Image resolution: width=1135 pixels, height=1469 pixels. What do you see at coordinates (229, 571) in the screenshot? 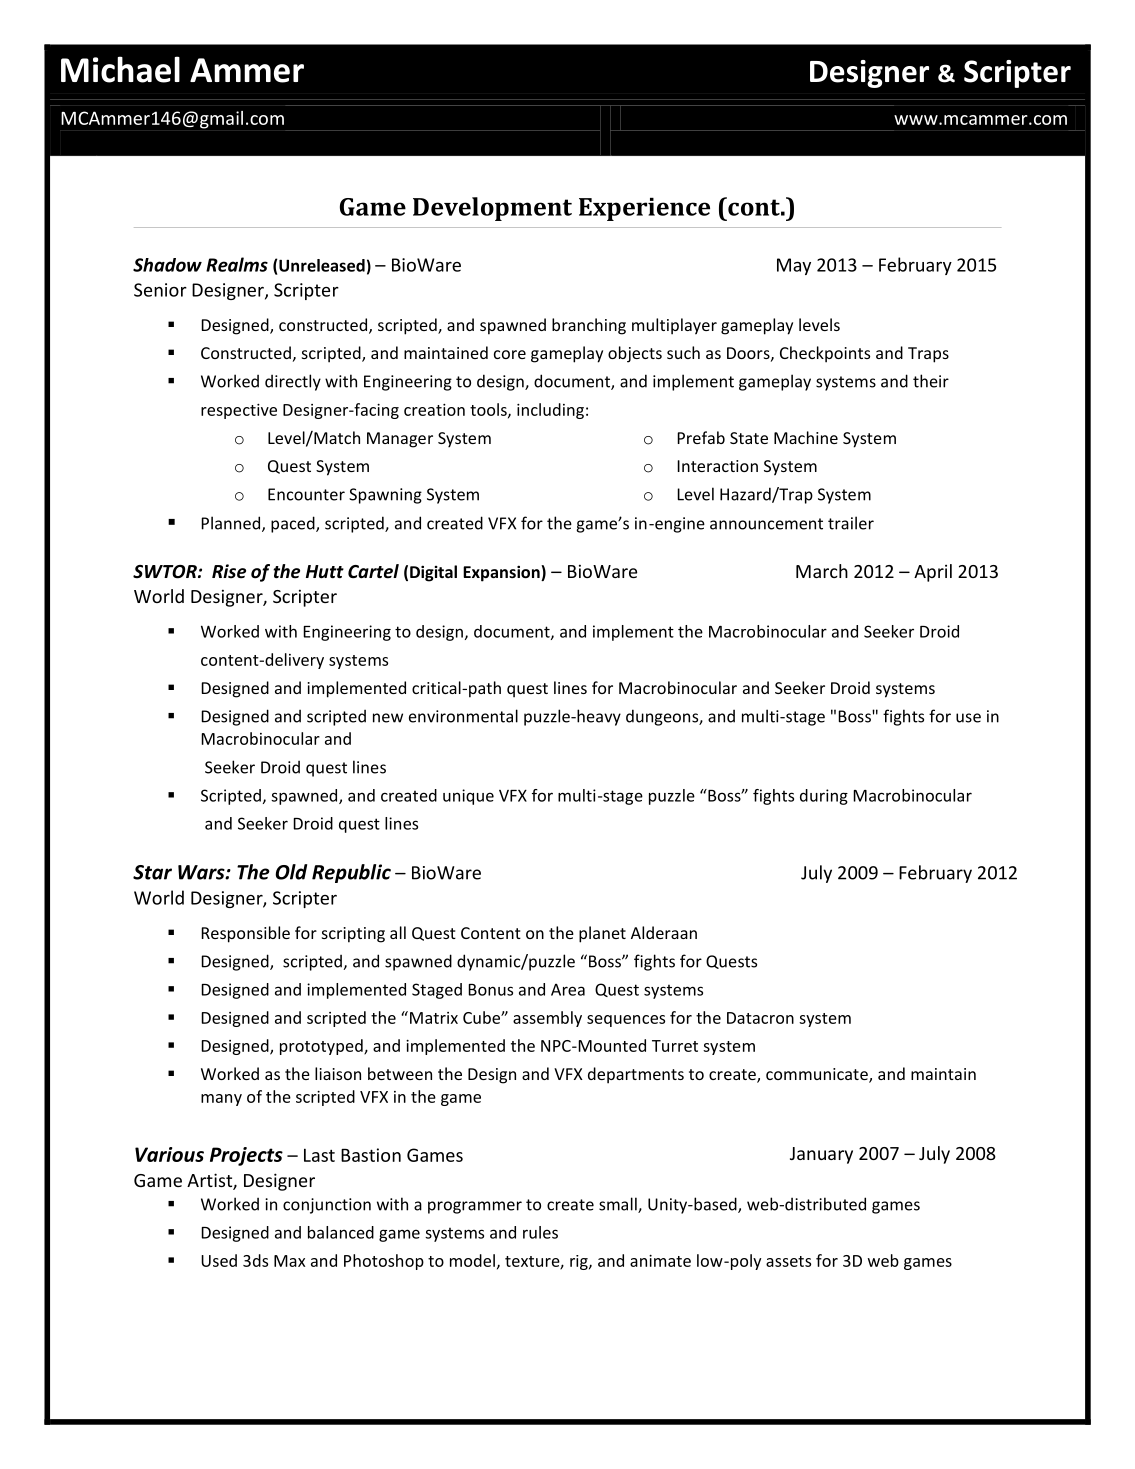
I see `Rise` at bounding box center [229, 571].
